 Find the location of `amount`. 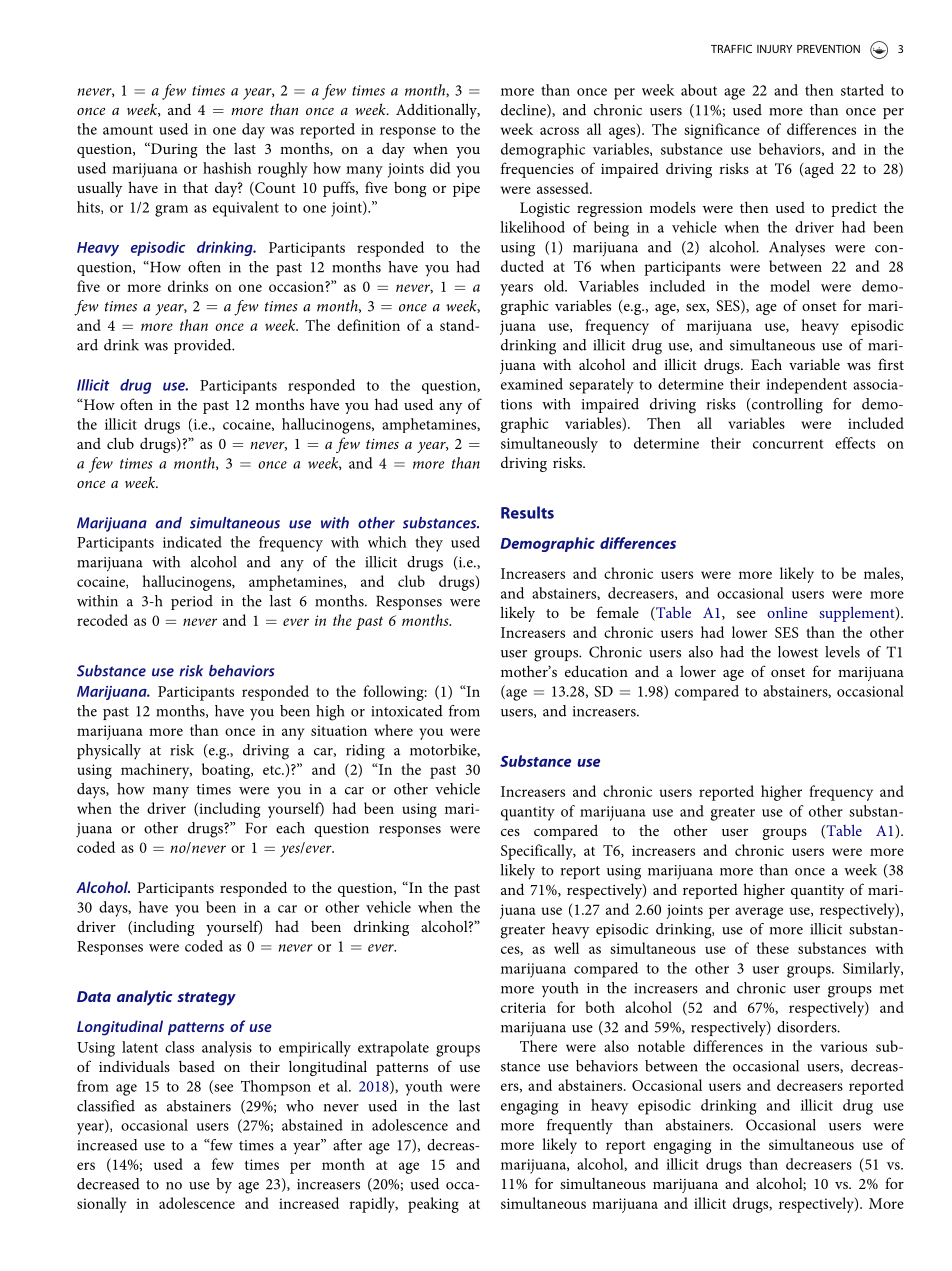

amount is located at coordinates (128, 130).
